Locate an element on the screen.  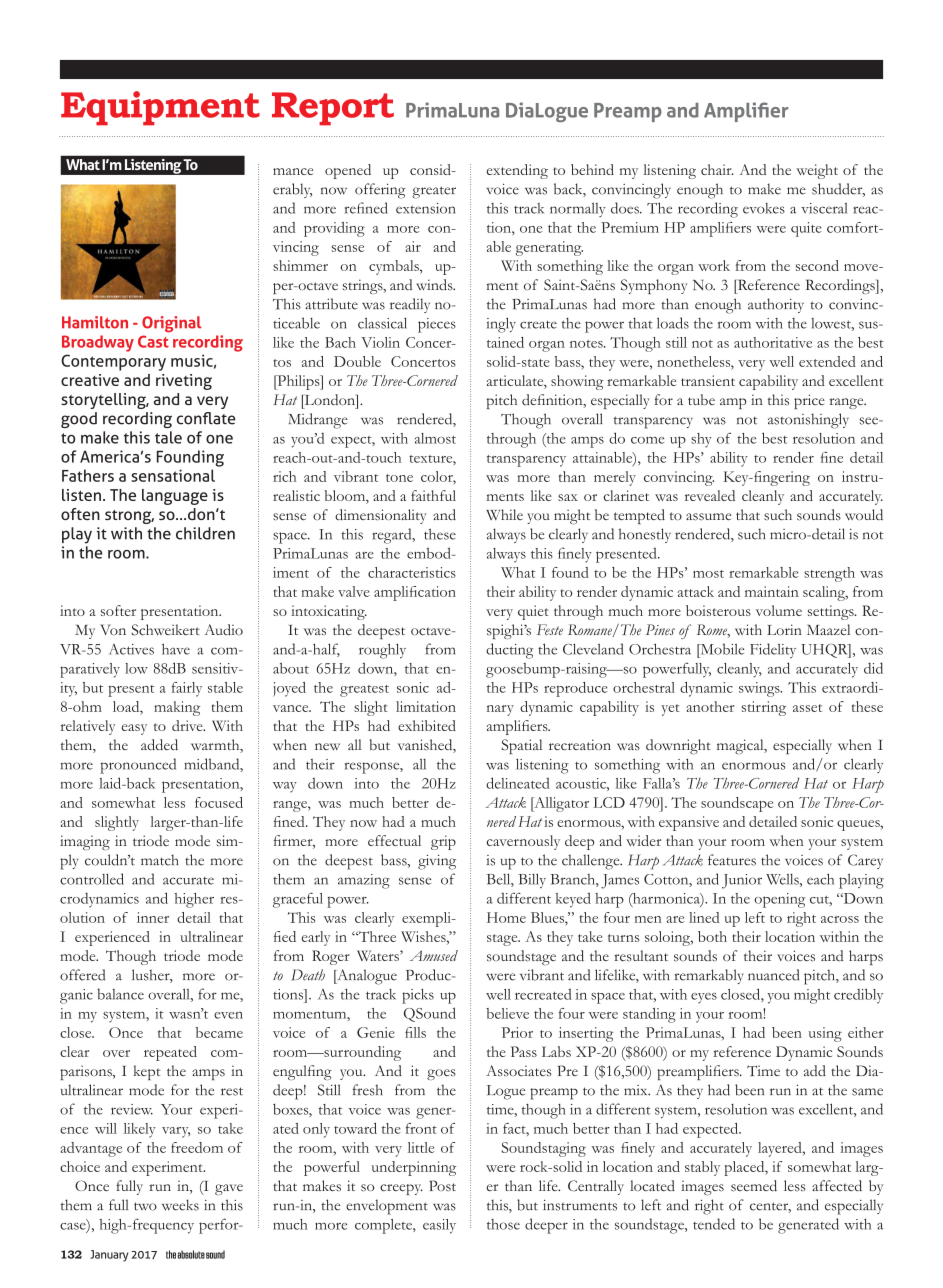
While is located at coordinates (504, 514).
